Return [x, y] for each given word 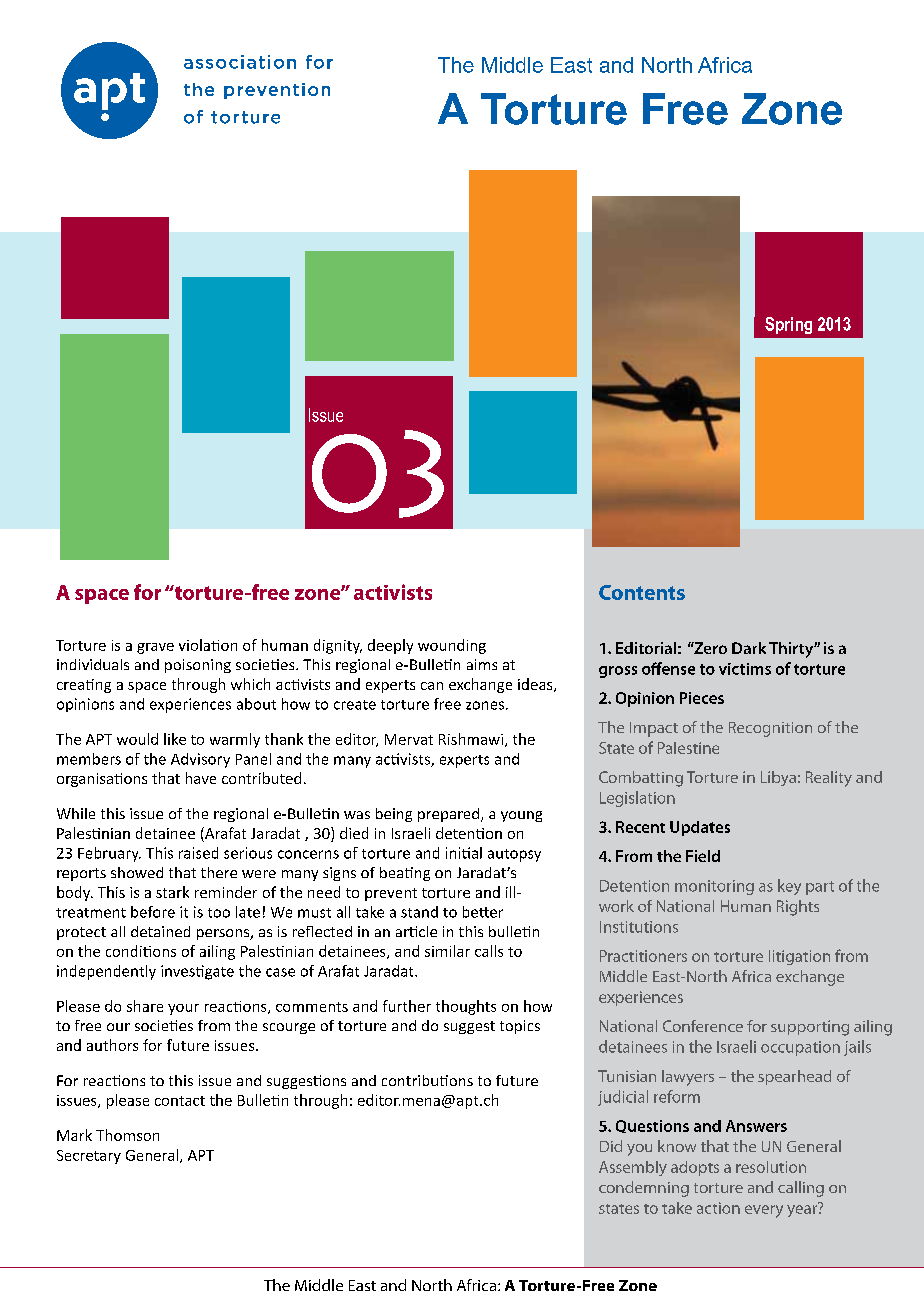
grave [155, 648]
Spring [788, 325]
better [483, 912]
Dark [749, 648]
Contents [642, 592]
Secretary [89, 1157]
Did [611, 1146]
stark [172, 892]
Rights [798, 908]
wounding [452, 646]
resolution [771, 1167]
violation [208, 645]
